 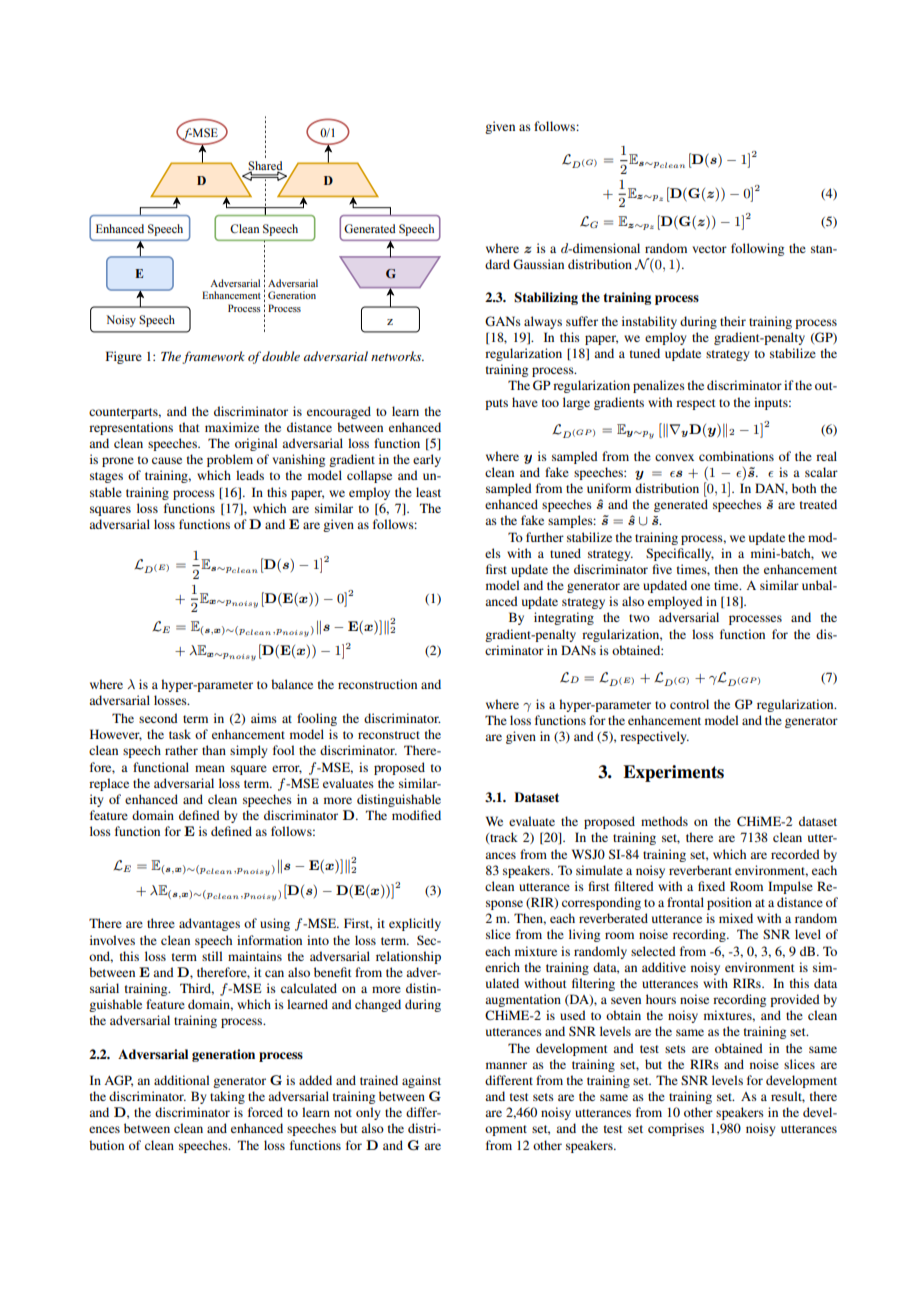 I want to click on mean, so click(x=210, y=768).
